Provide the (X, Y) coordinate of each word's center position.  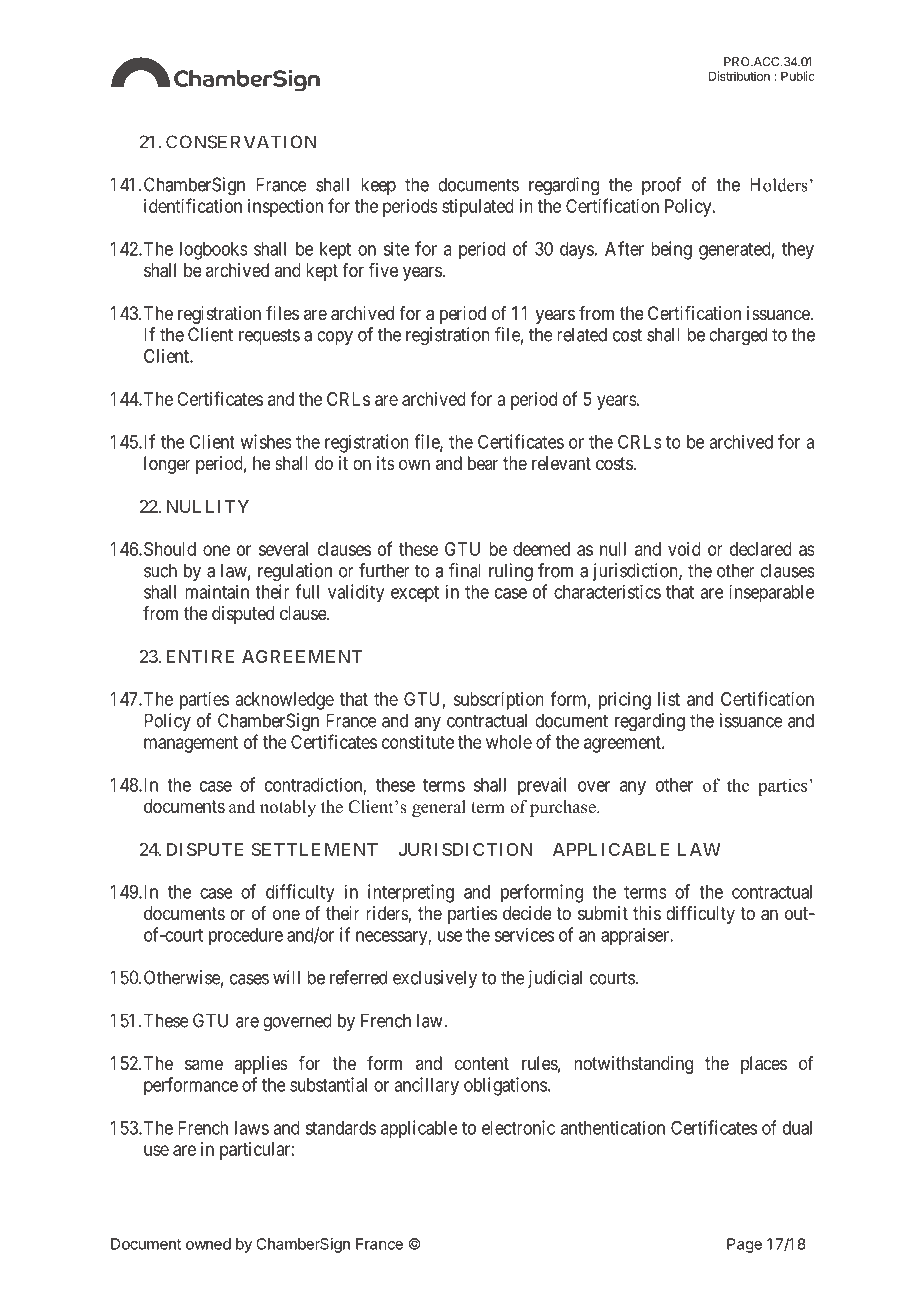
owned (208, 1244)
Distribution (739, 76)
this (647, 913)
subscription (498, 701)
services (524, 934)
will (286, 977)
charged (738, 336)
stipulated (478, 208)
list (669, 699)
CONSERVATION (241, 142)
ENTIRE (200, 656)
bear (483, 463)
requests (269, 336)
